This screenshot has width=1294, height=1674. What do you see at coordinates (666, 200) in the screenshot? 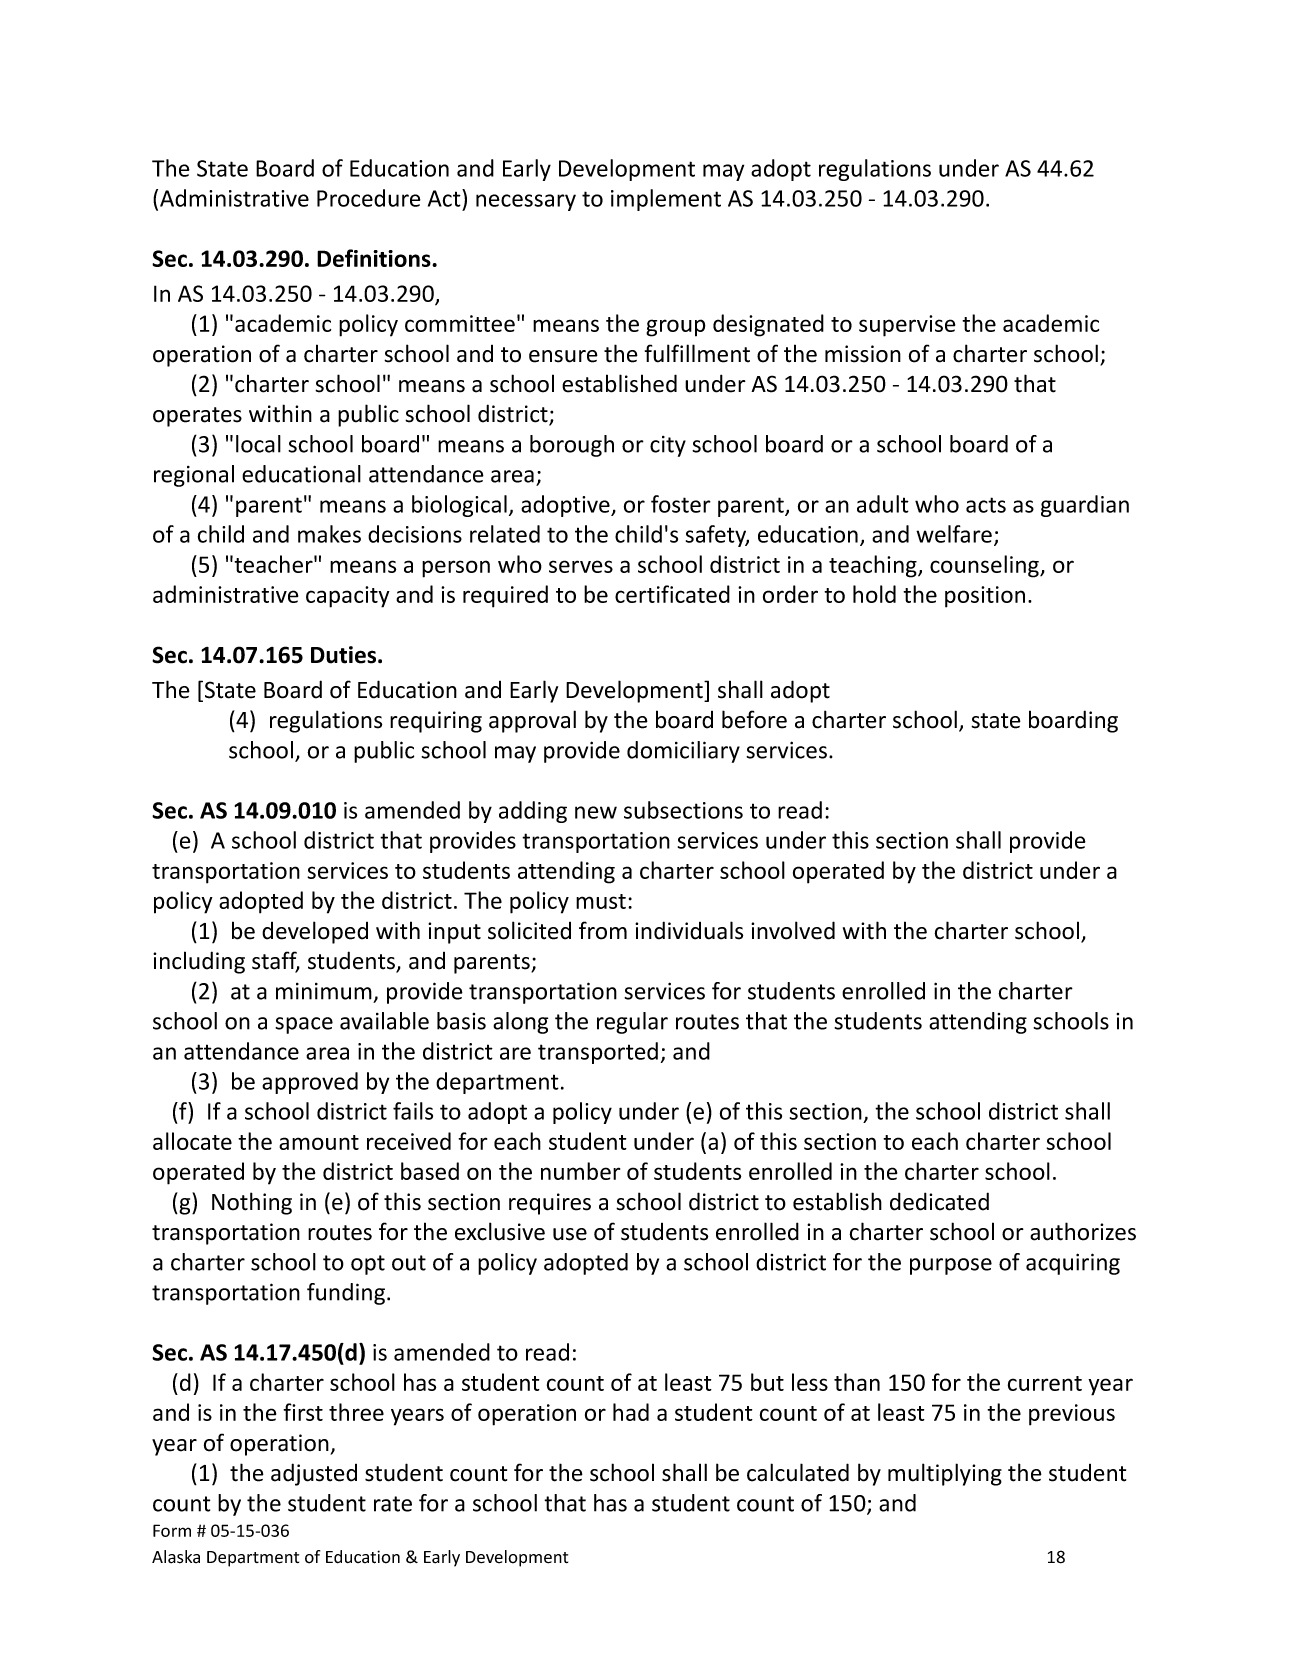
I see `implement` at bounding box center [666, 200].
